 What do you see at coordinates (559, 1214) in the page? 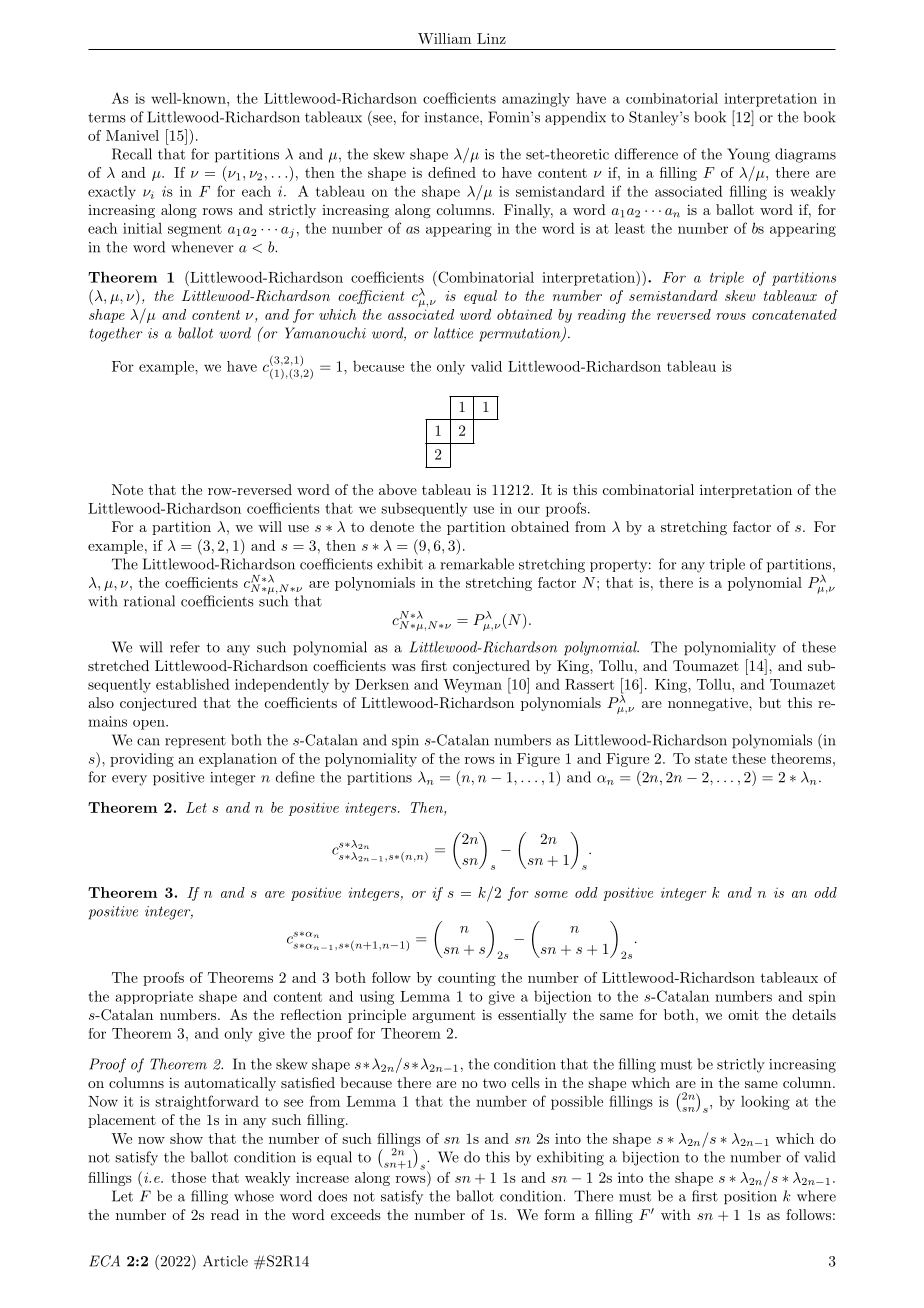
I see `form` at bounding box center [559, 1214].
